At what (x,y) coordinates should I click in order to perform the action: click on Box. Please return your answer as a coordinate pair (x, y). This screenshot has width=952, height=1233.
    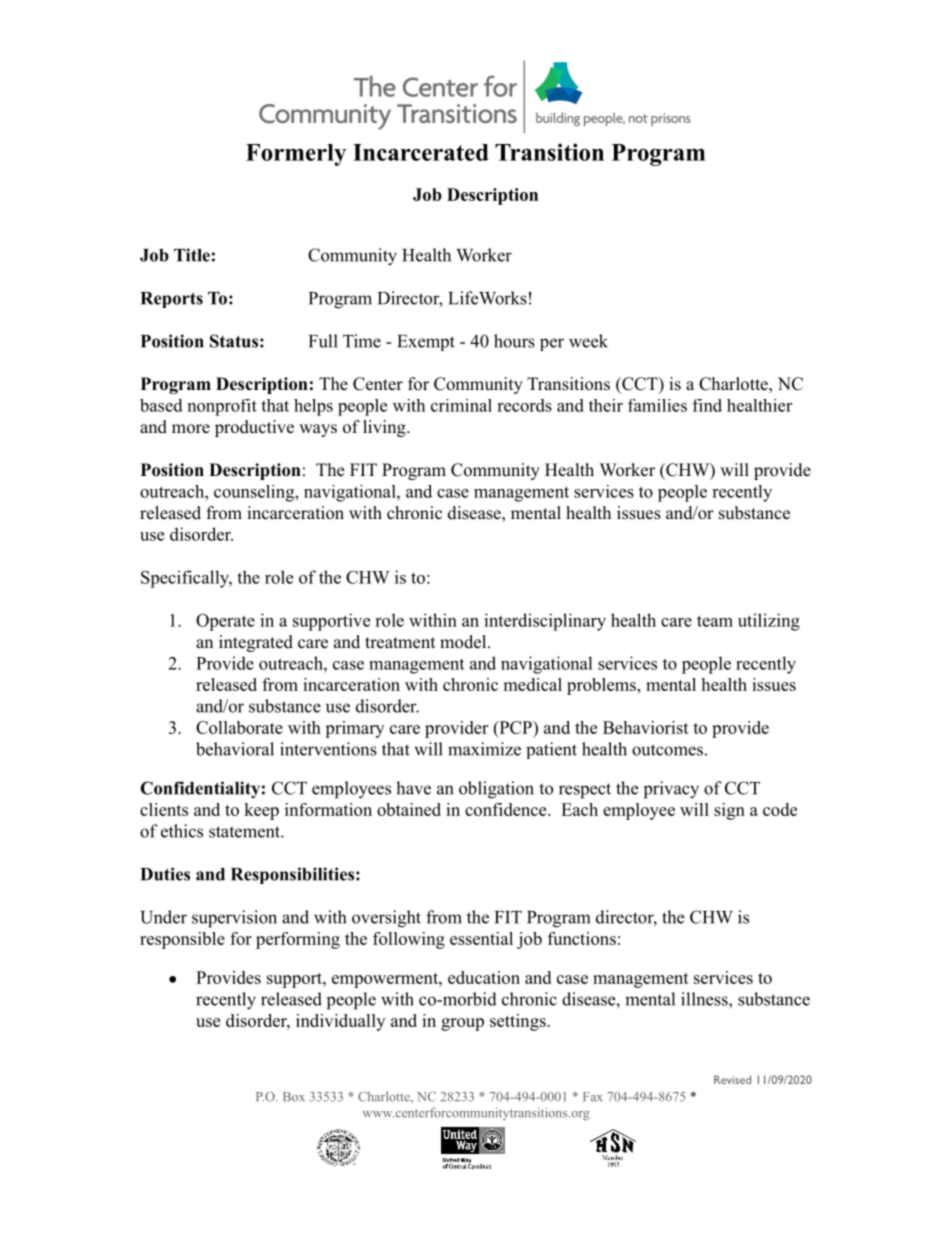
    Looking at the image, I should click on (294, 1097).
